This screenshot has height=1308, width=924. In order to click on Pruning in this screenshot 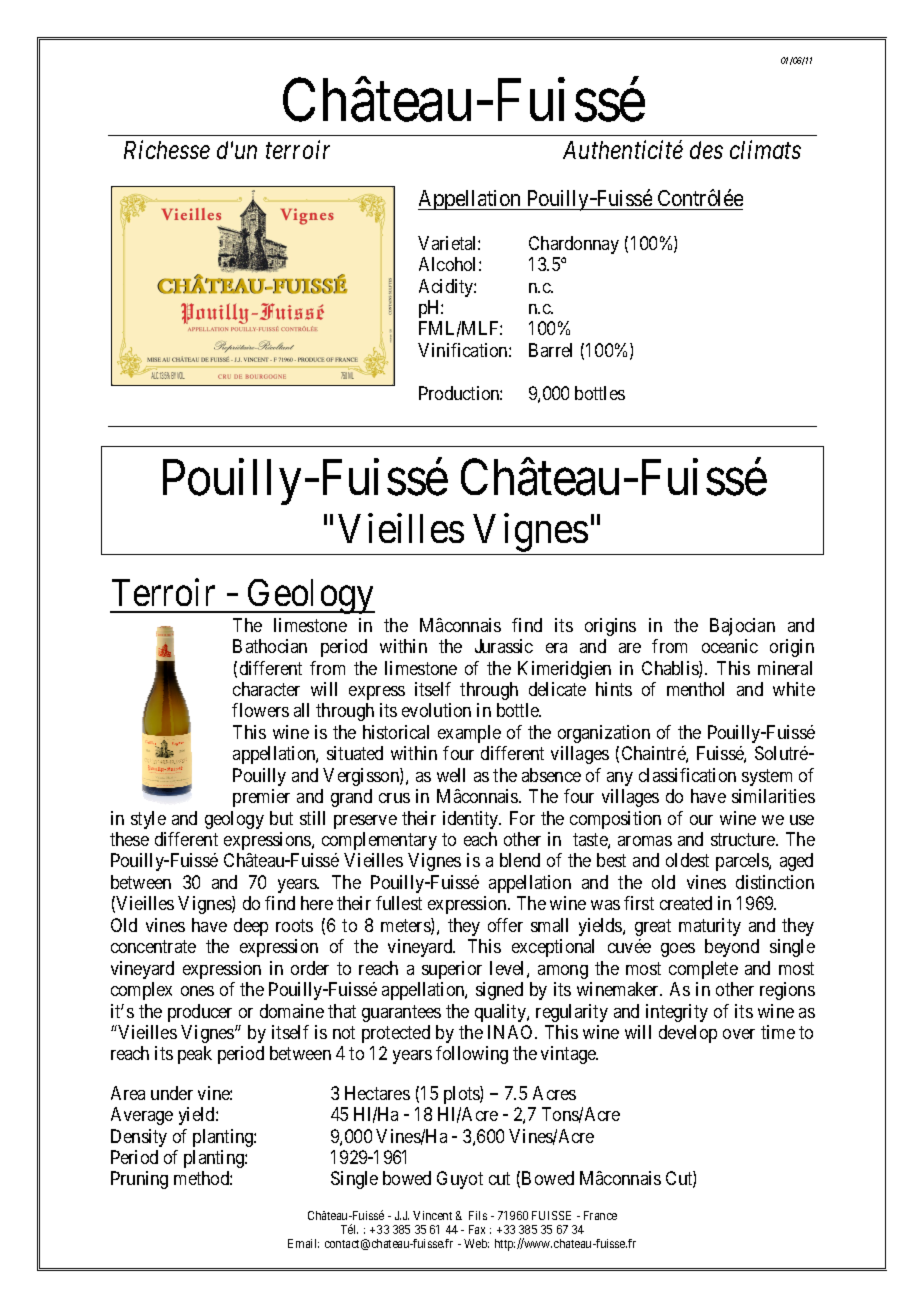, I will do `click(139, 1180)`.
